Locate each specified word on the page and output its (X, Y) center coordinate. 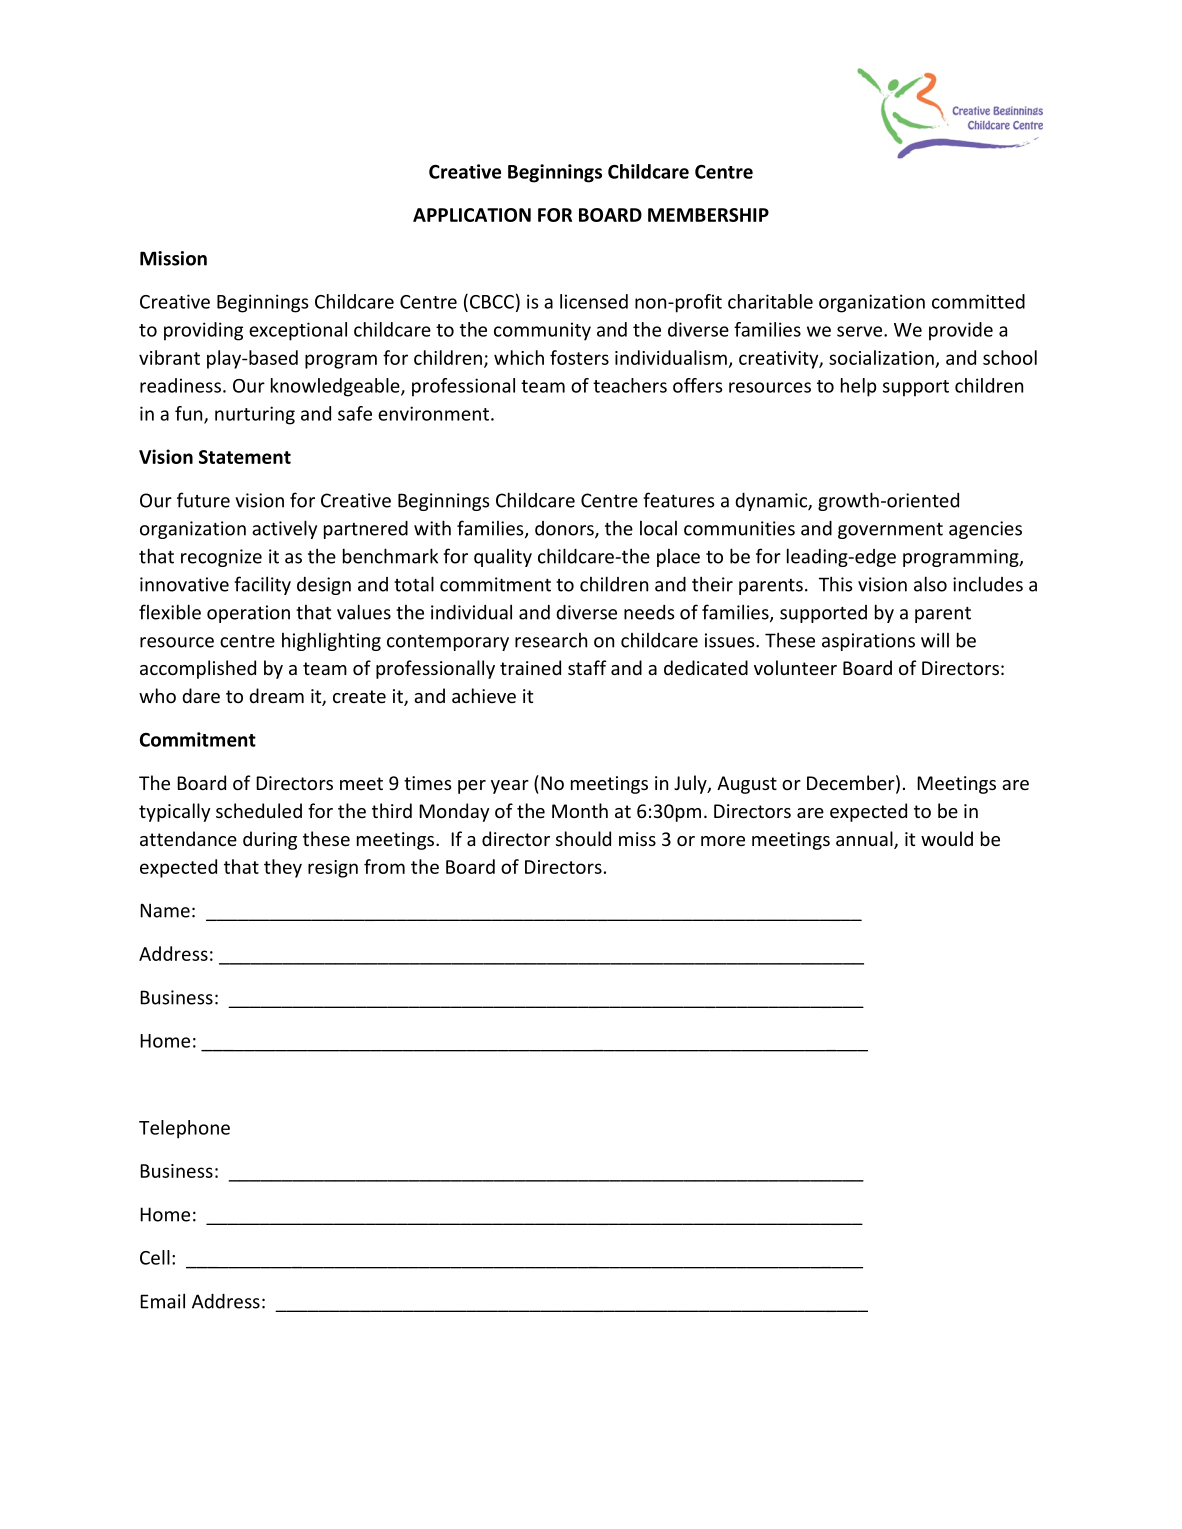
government (890, 531)
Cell (155, 1257)
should (583, 838)
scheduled (259, 810)
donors (565, 529)
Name (165, 910)
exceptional (298, 331)
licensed (594, 301)
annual (865, 840)
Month (580, 810)
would (947, 838)
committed (978, 301)
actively (284, 529)
